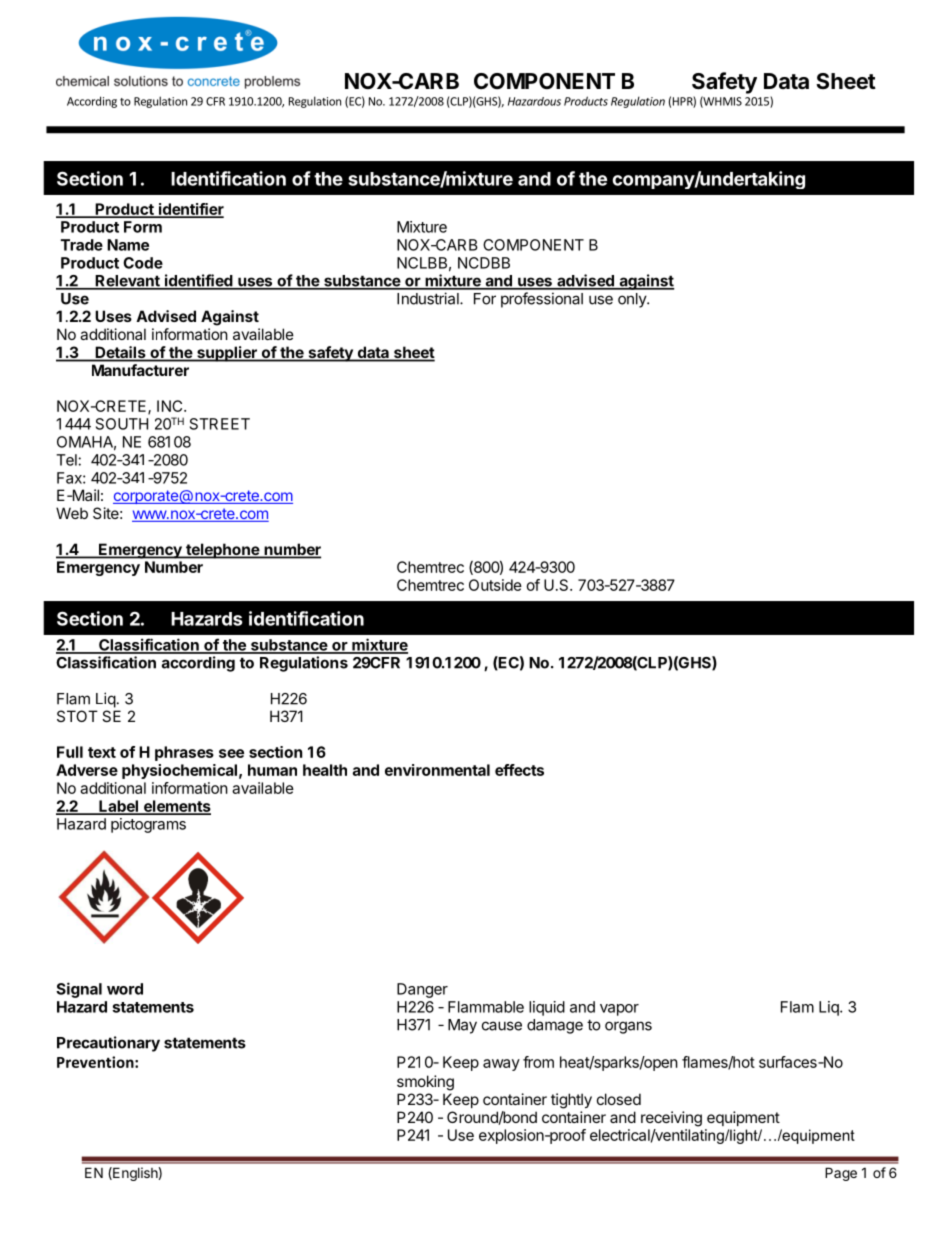  I want to click on effects, so click(519, 770).
